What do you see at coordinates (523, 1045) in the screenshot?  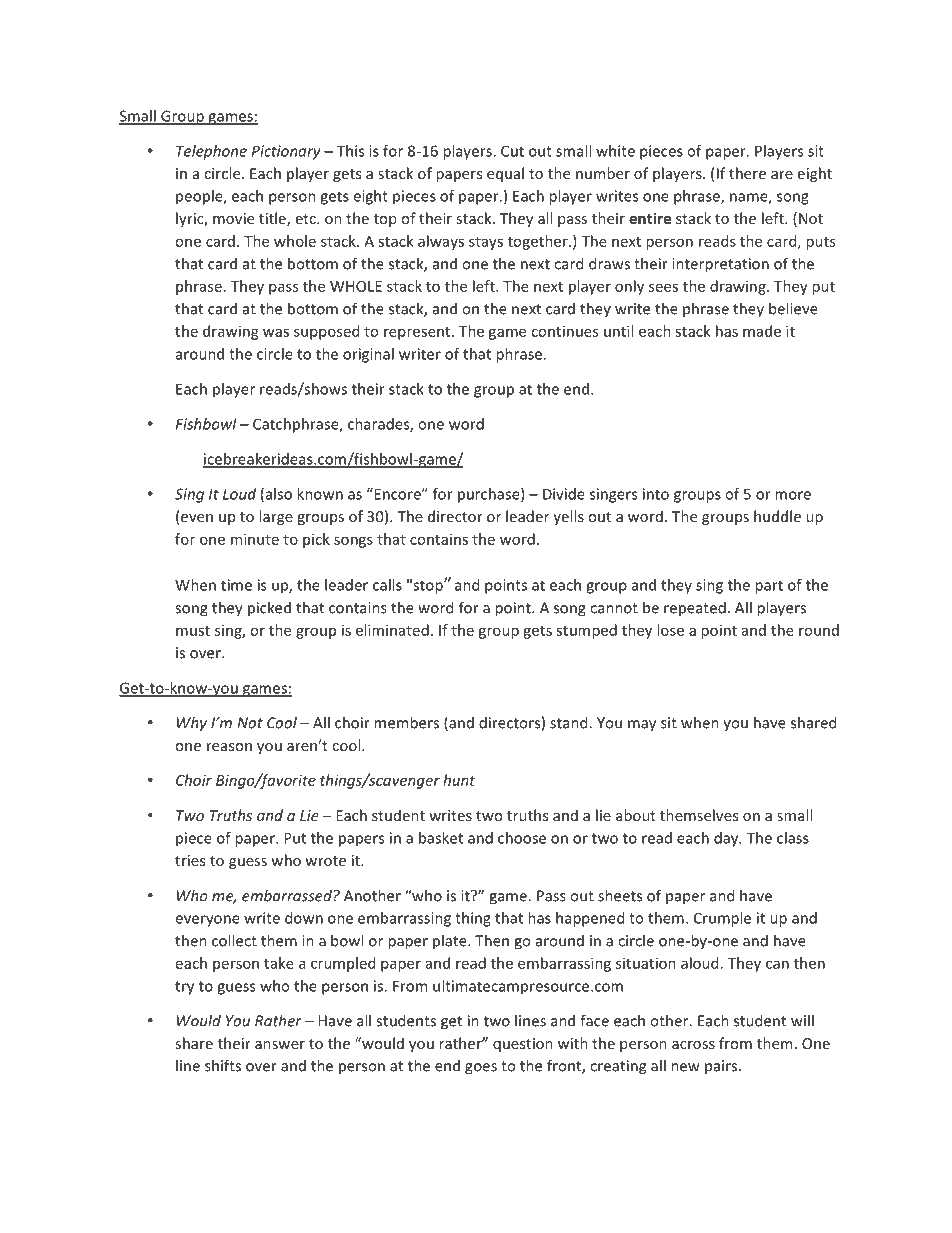 I see `question` at bounding box center [523, 1045].
